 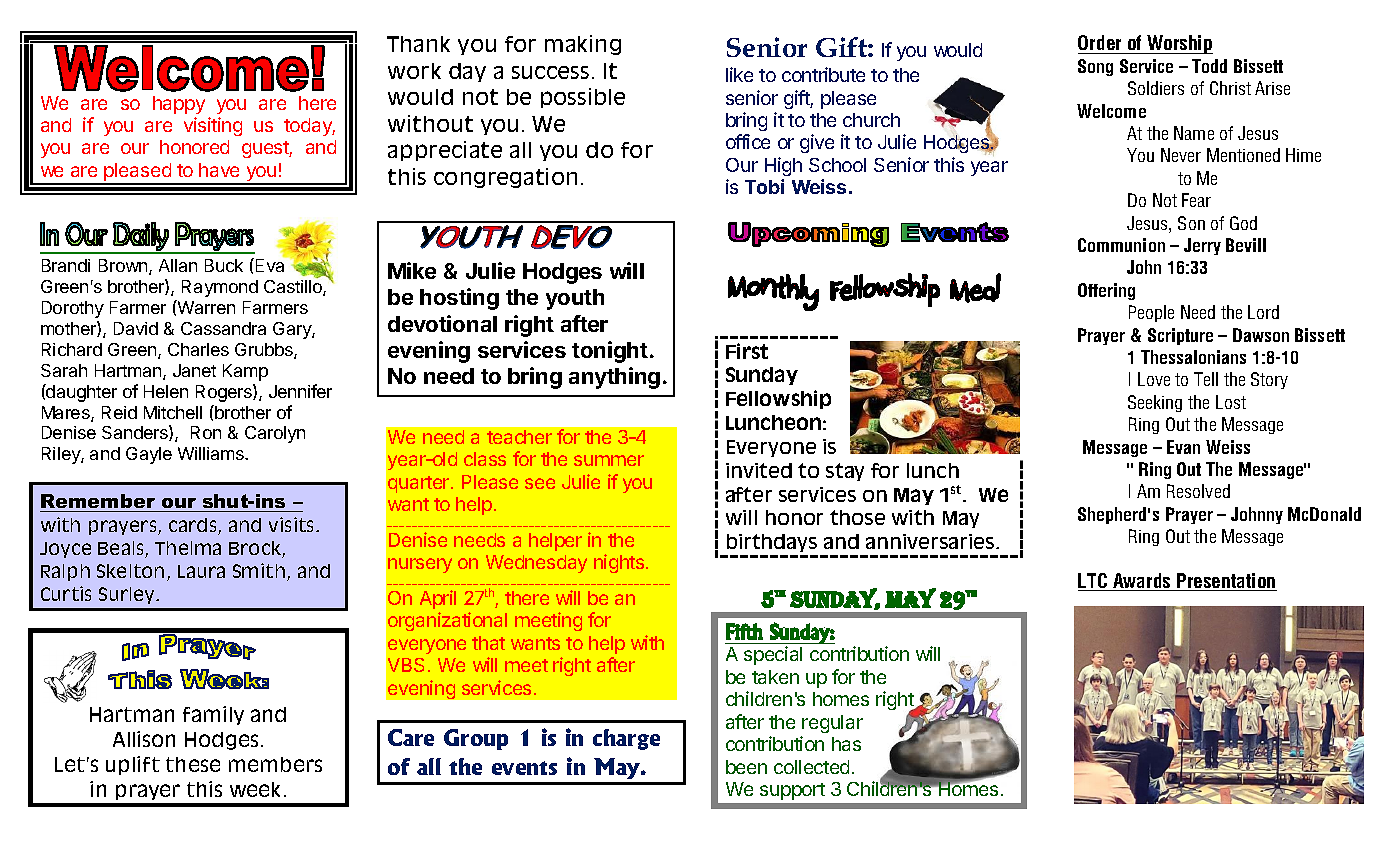 What do you see at coordinates (1121, 245) in the screenshot?
I see `Communion` at bounding box center [1121, 245].
